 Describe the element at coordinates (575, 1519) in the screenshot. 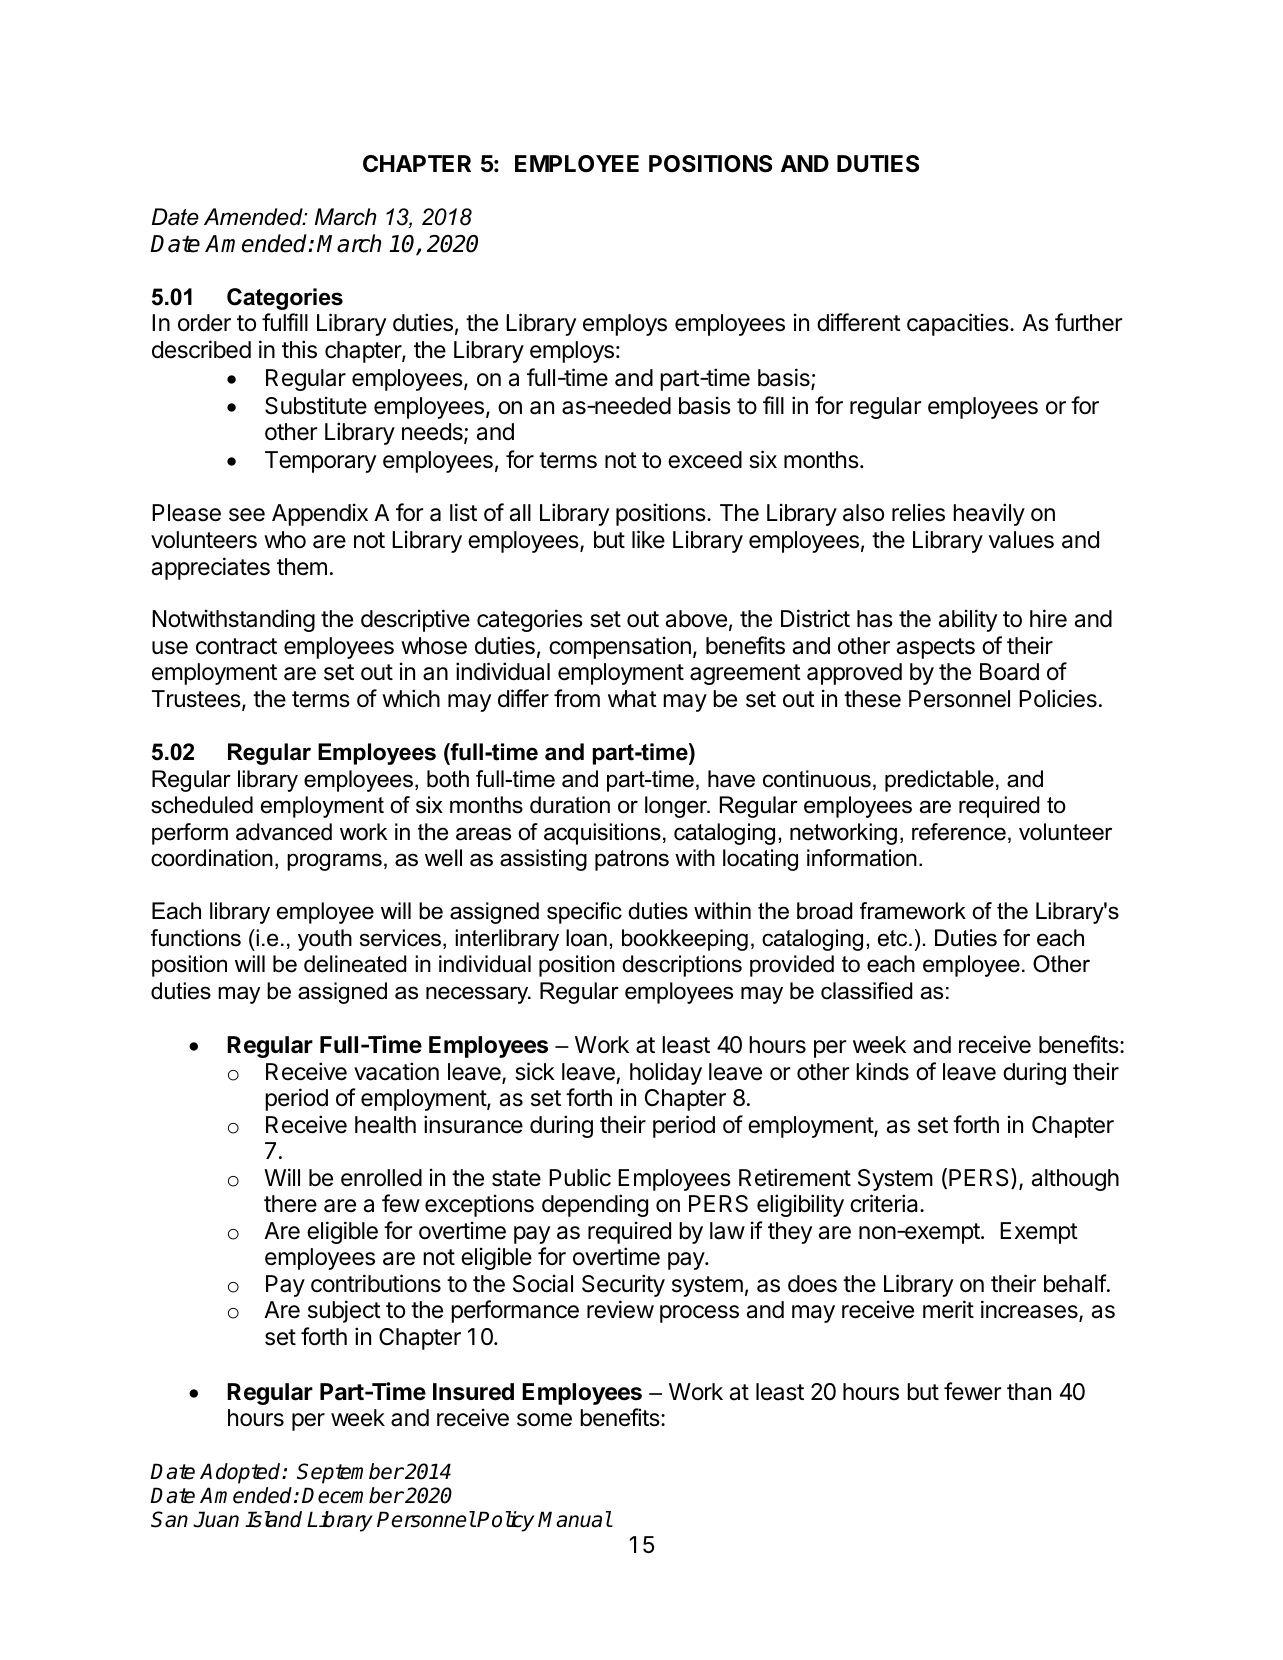

I see `Manual` at that location.
